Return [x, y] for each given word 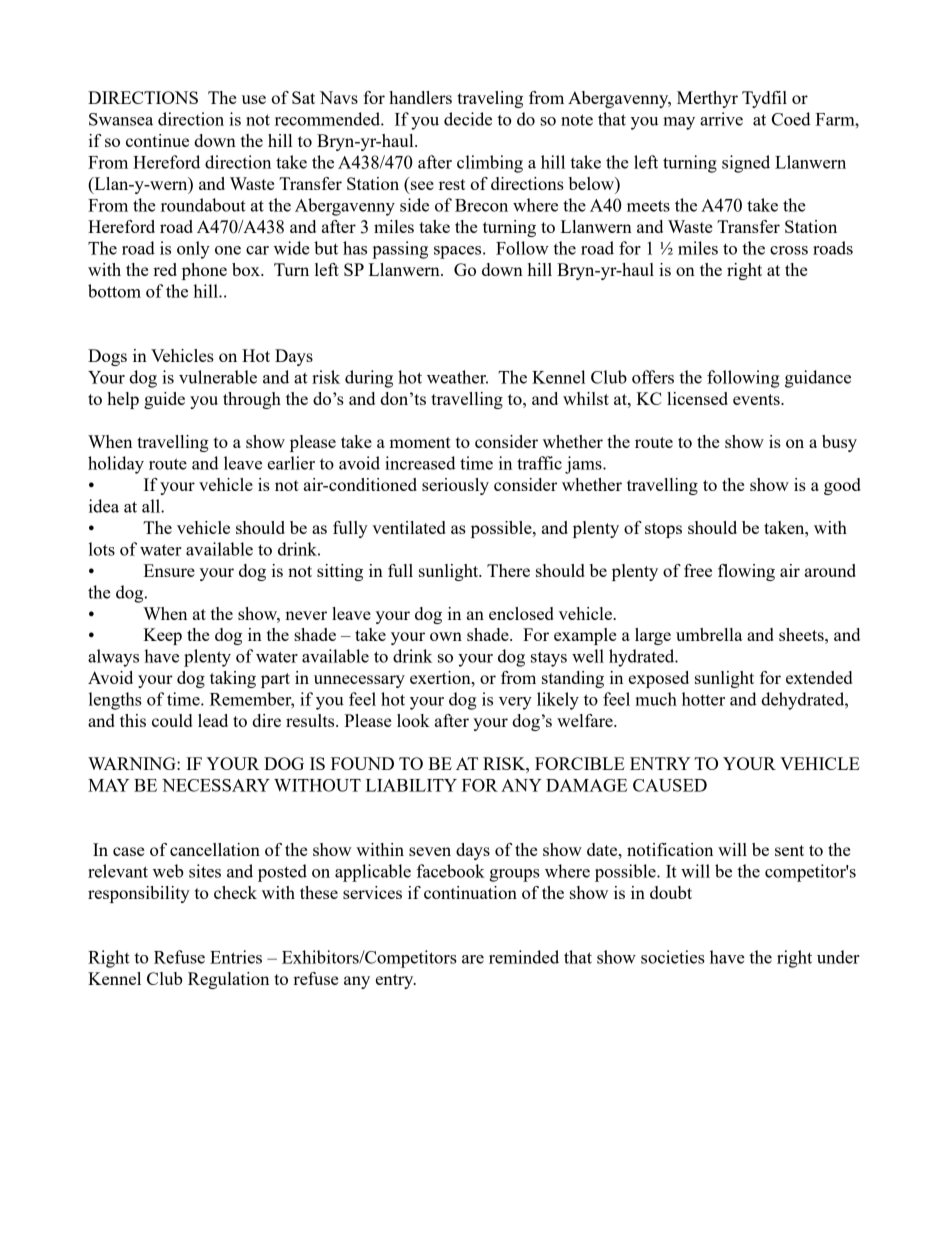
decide [468, 119]
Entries [236, 957]
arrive [721, 119]
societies [673, 957]
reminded [524, 957]
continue [157, 140]
